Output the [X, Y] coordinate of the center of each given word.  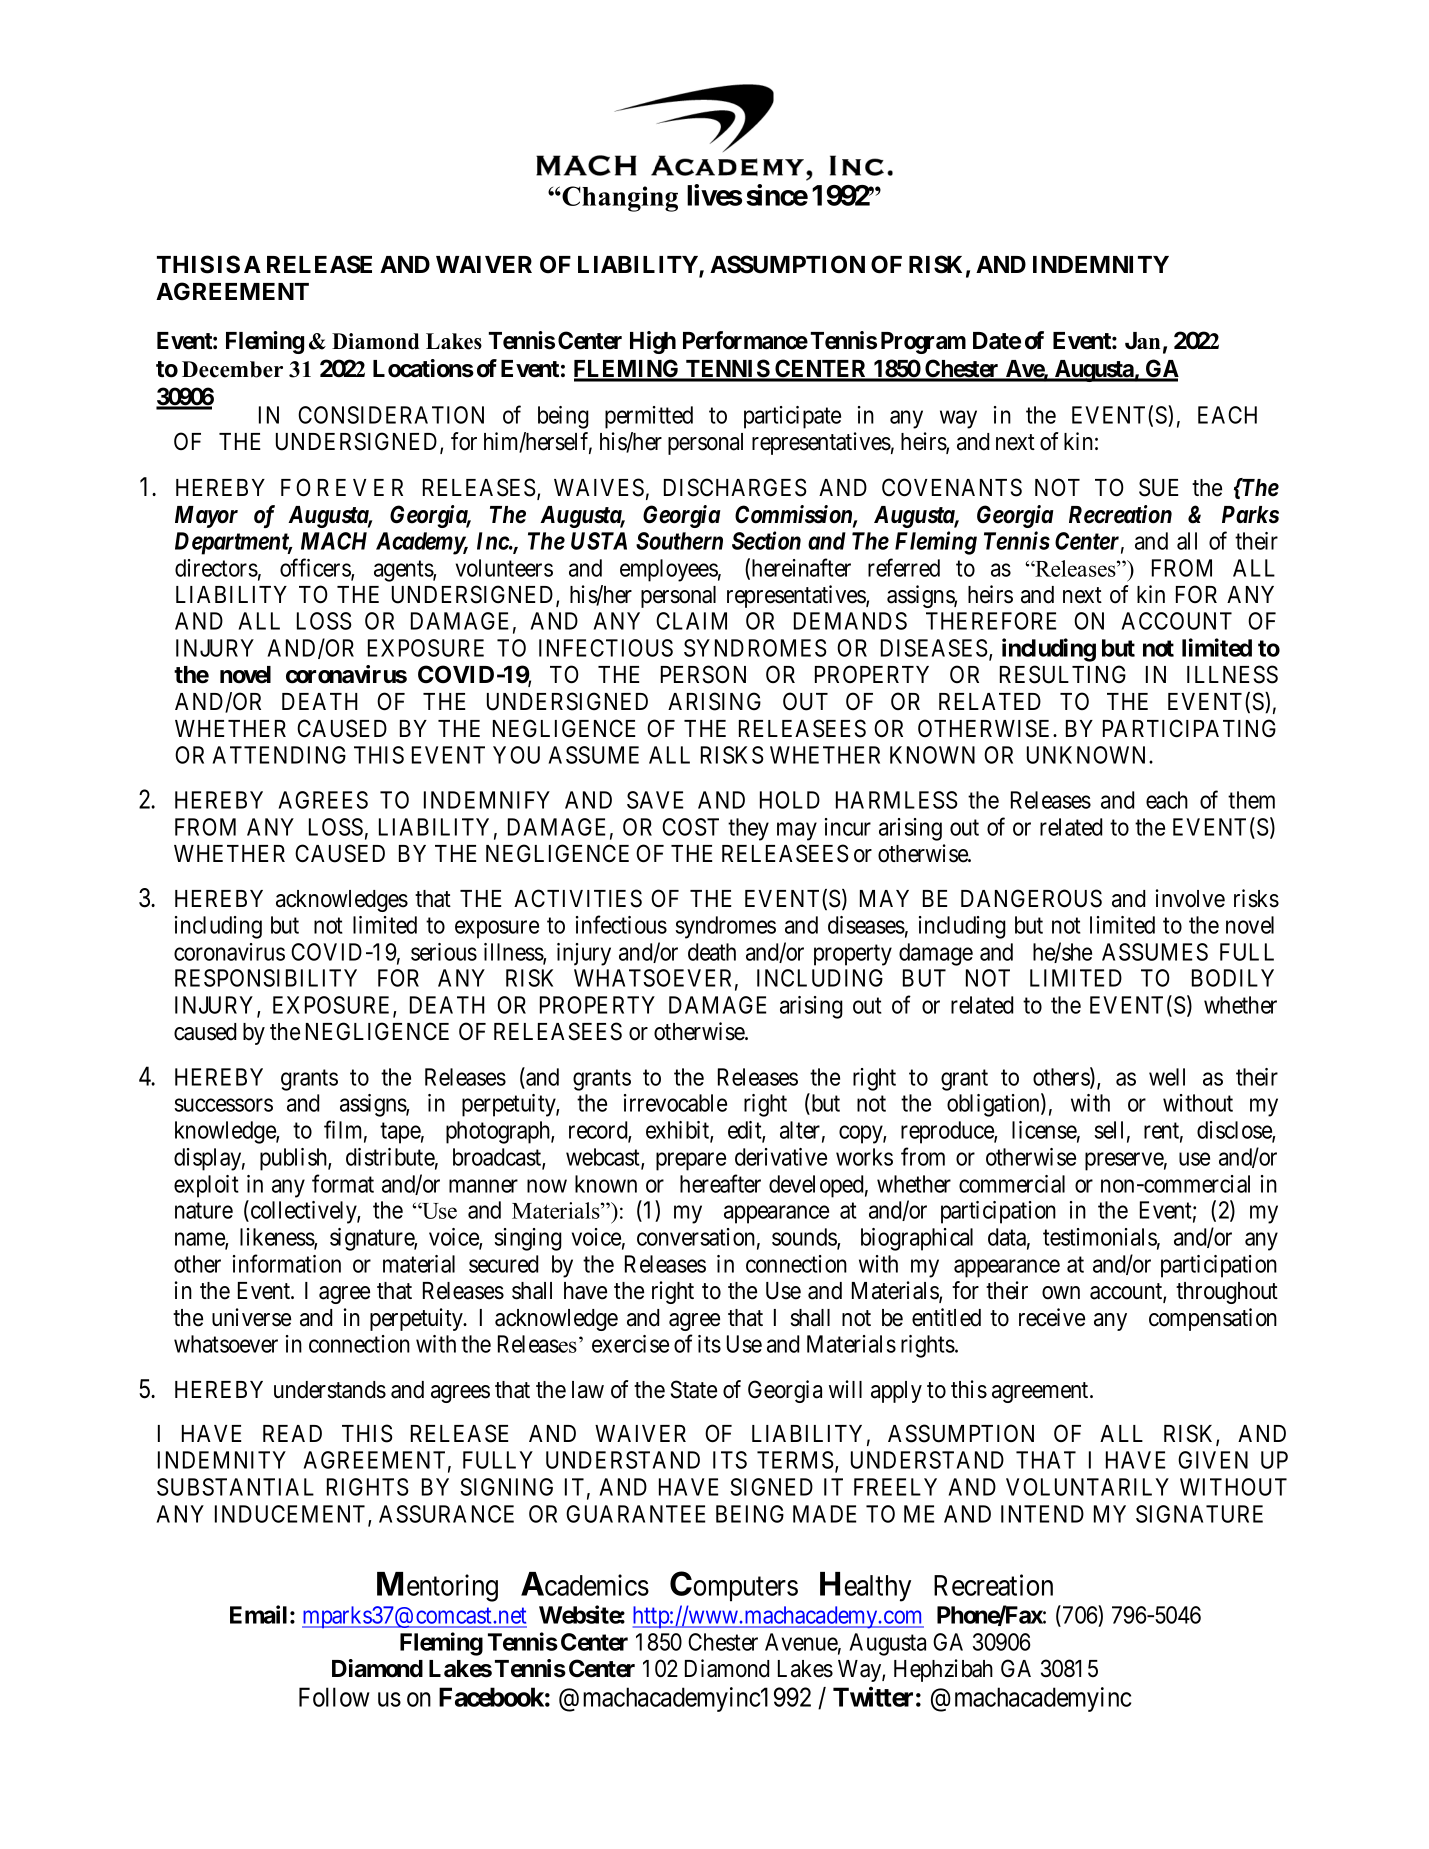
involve [1190, 898]
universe [251, 1317]
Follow [334, 1697]
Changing [619, 199]
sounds [805, 1238]
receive [1052, 1317]
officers [316, 568]
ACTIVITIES [578, 898]
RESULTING [1063, 674]
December [232, 369]
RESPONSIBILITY [266, 978]
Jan [1142, 341]
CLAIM [691, 621]
